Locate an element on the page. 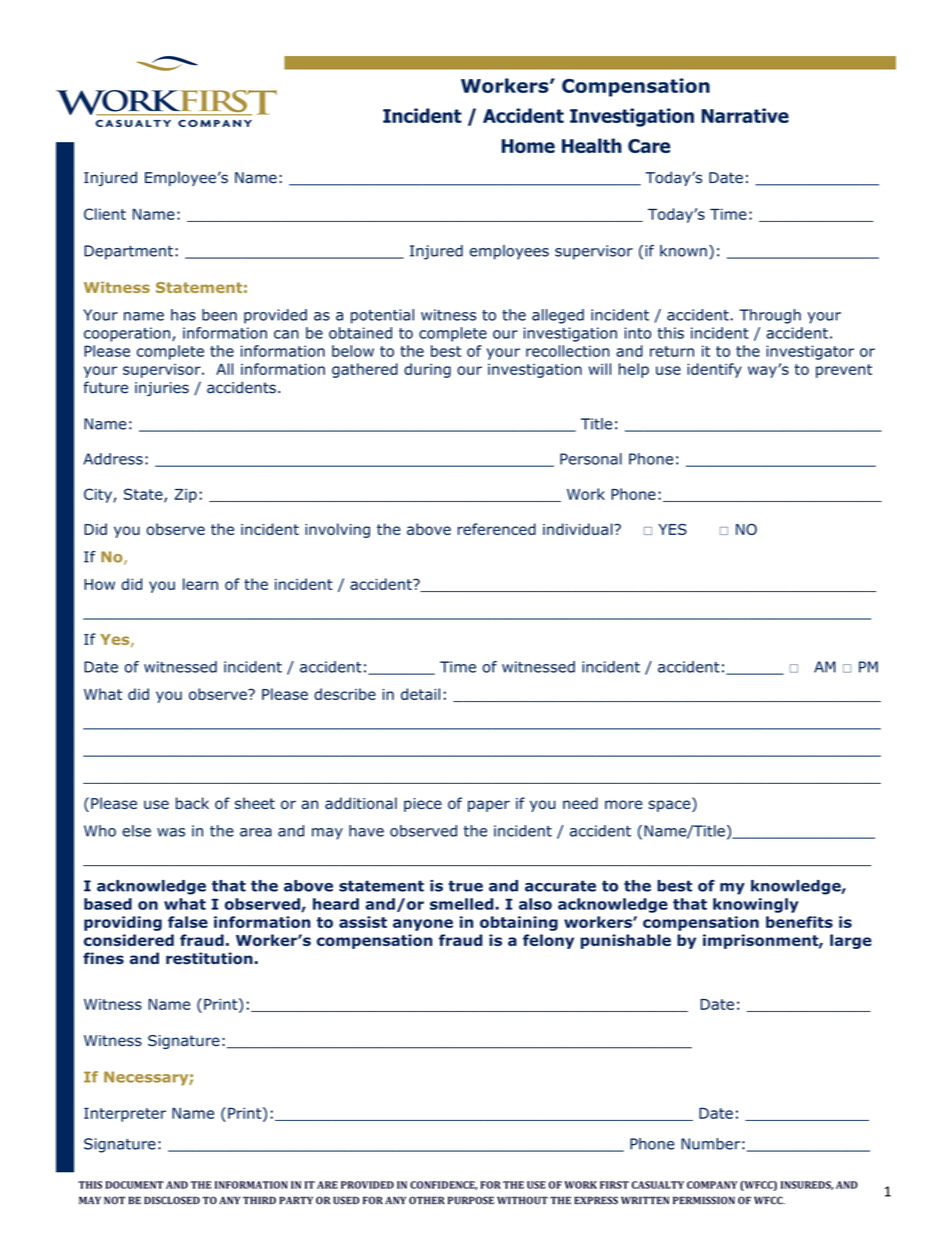 This page has height=1233, width=952. false is located at coordinates (188, 922).
